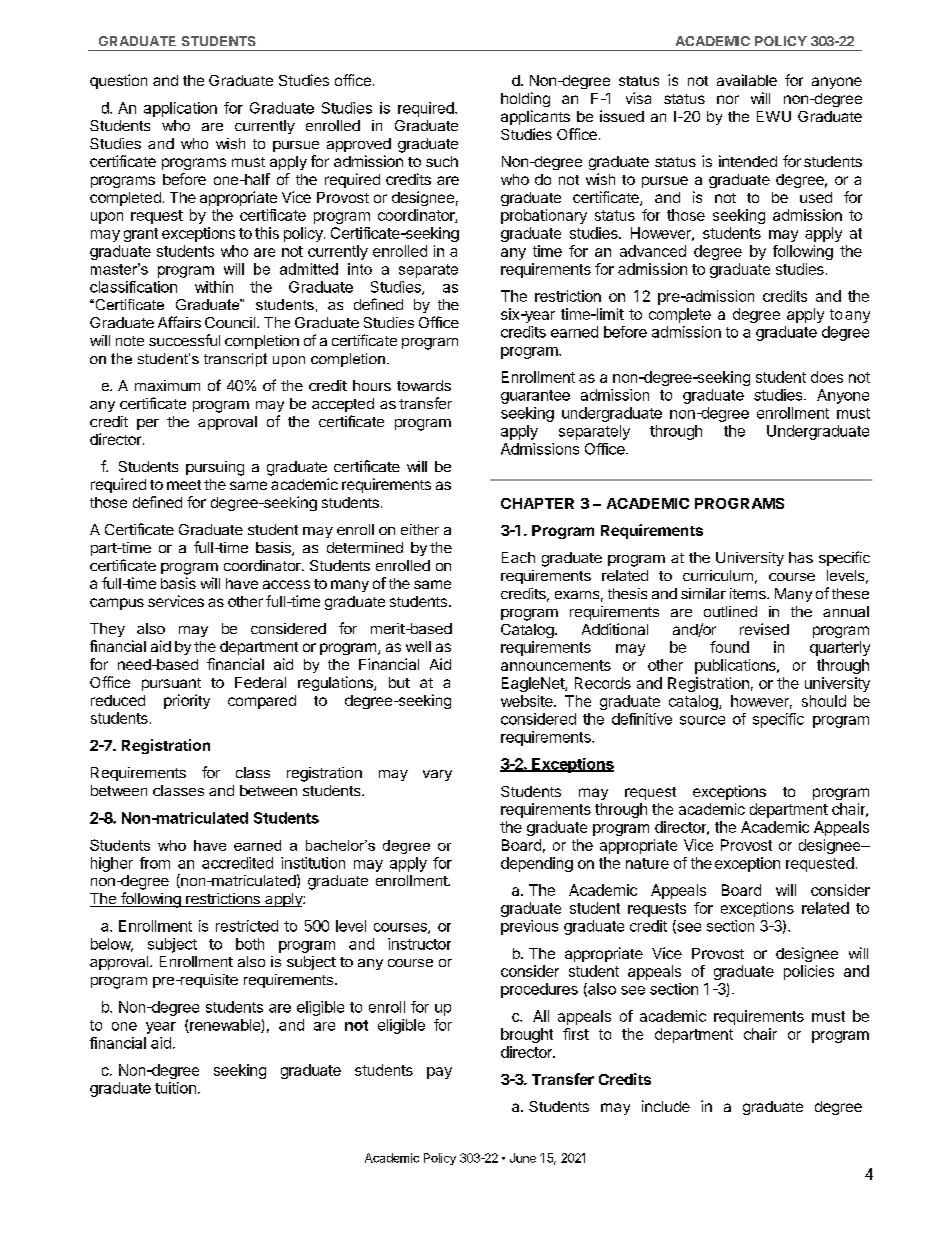  I want to click on successful, so click(184, 340).
